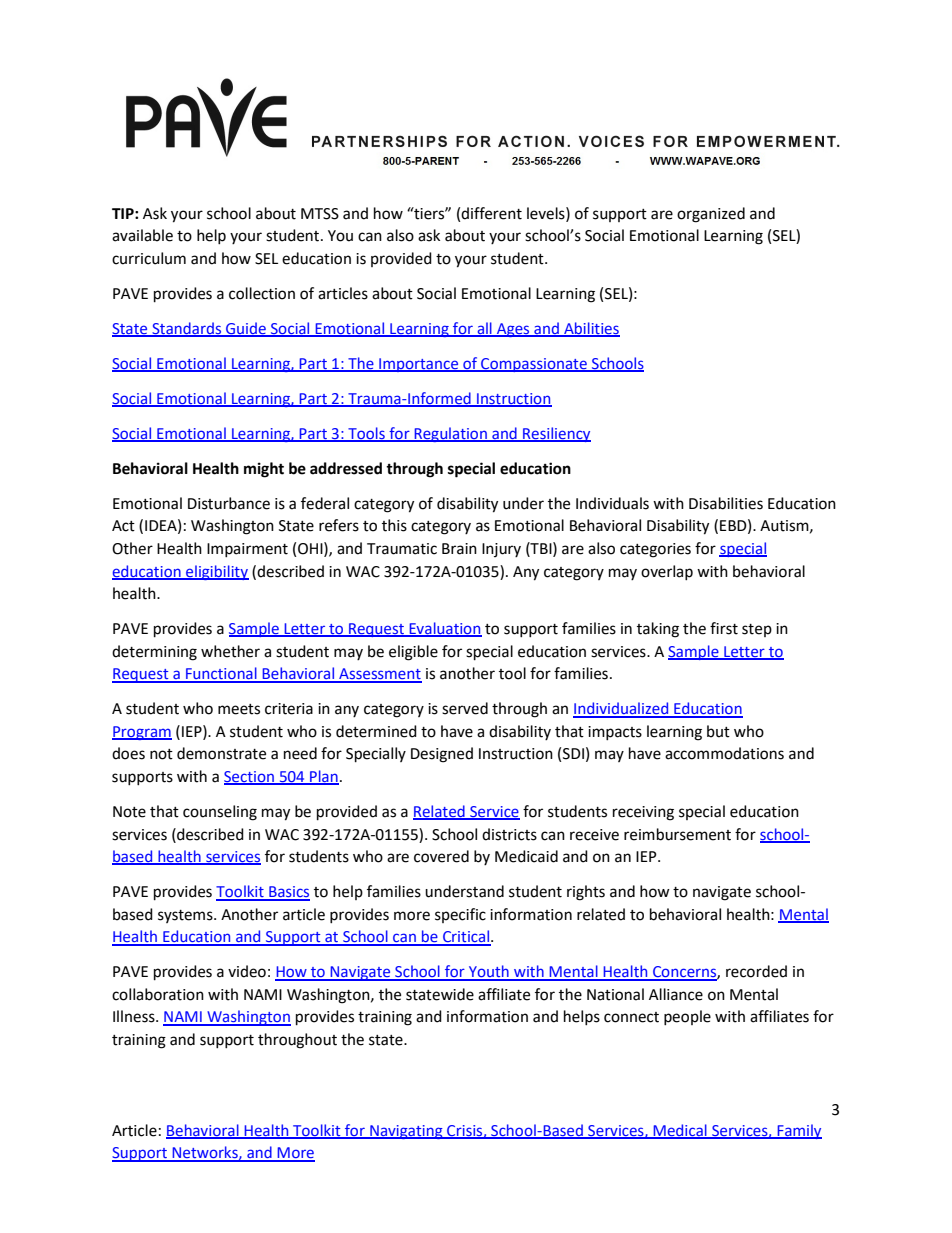 This screenshot has width=952, height=1233. I want to click on Medical, so click(680, 1131).
